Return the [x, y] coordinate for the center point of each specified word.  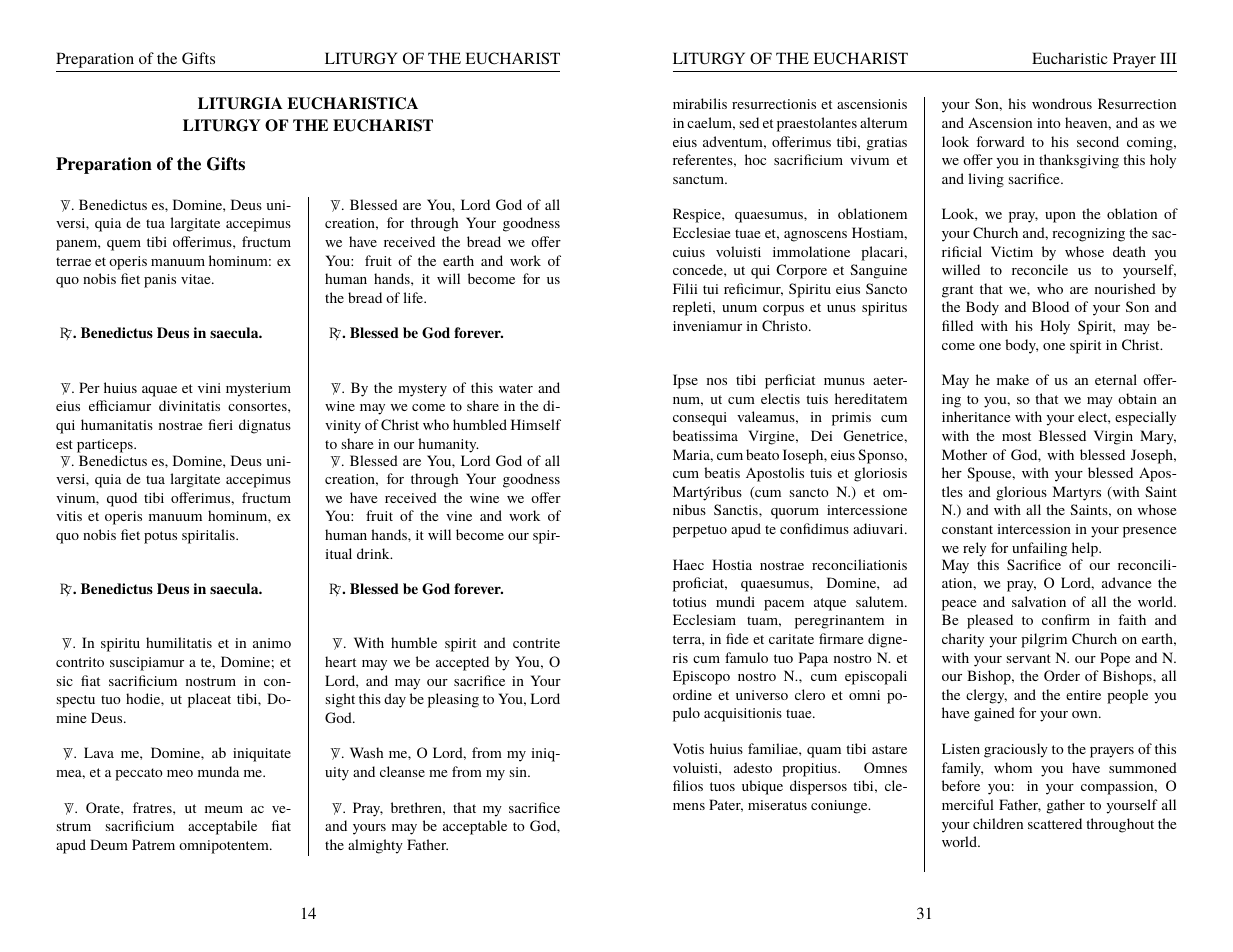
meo [180, 773]
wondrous [1062, 103]
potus [160, 537]
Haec [688, 564]
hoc [755, 159]
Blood [1050, 306]
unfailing [1039, 549]
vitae [197, 279]
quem [124, 245]
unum [739, 308]
